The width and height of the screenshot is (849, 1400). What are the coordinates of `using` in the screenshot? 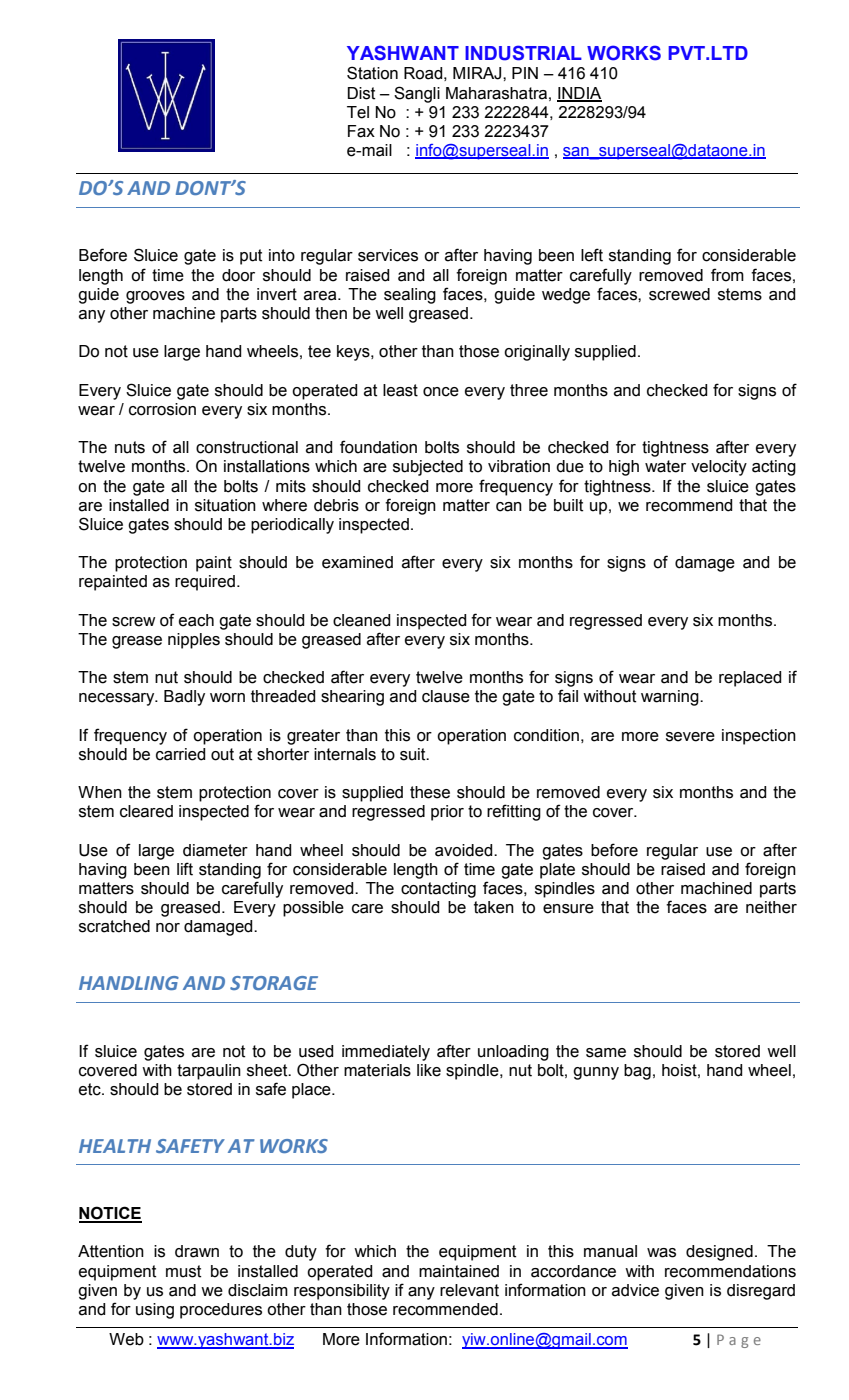 It's located at (155, 1311).
